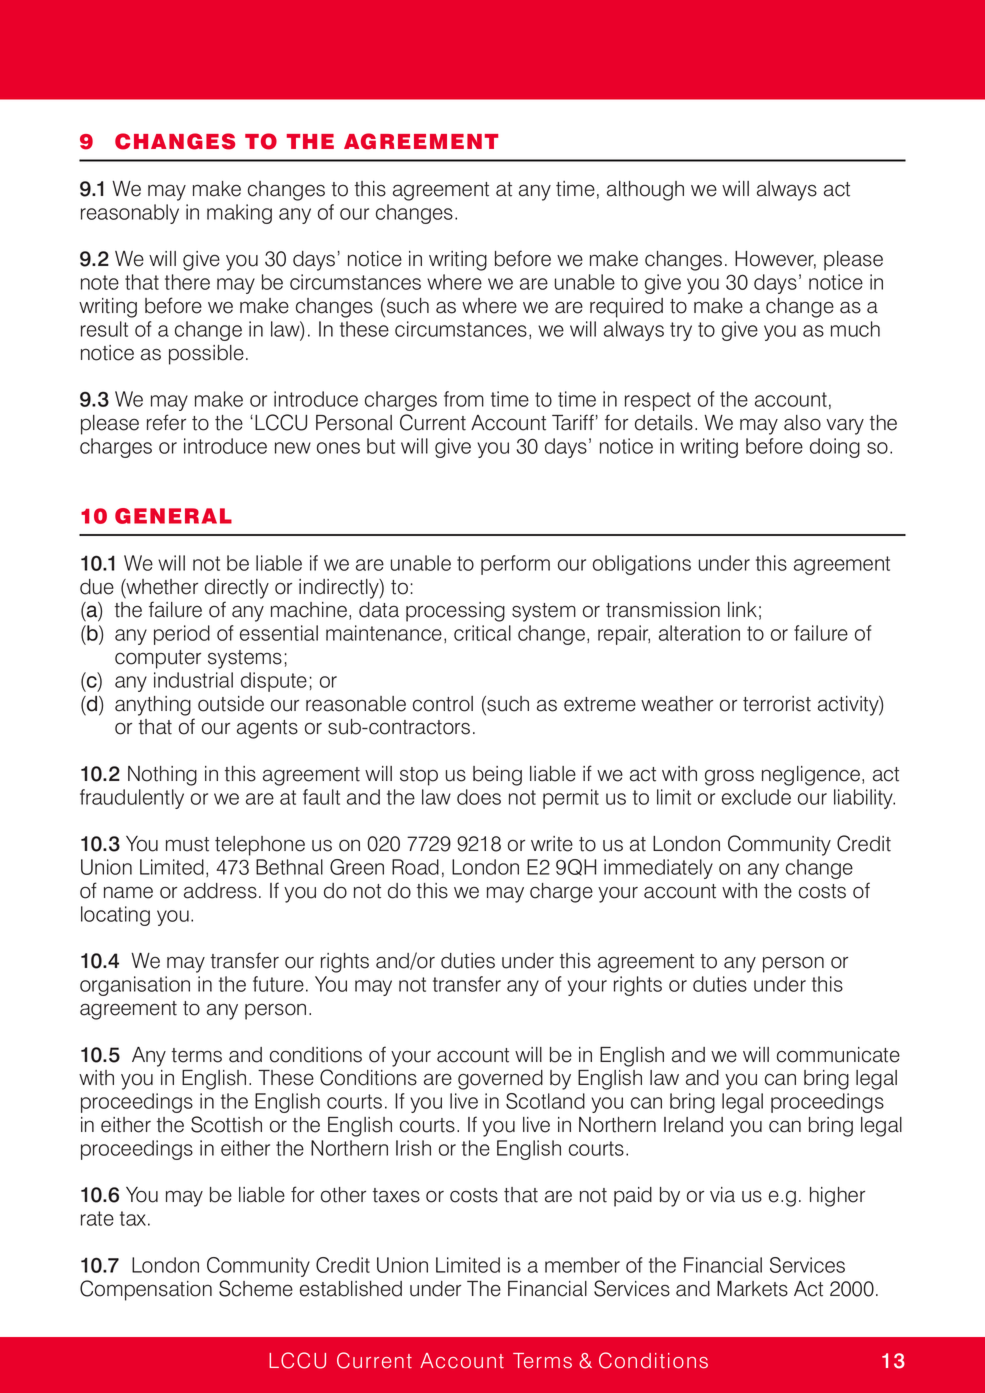 The width and height of the screenshot is (985, 1393). I want to click on period, so click(182, 635).
